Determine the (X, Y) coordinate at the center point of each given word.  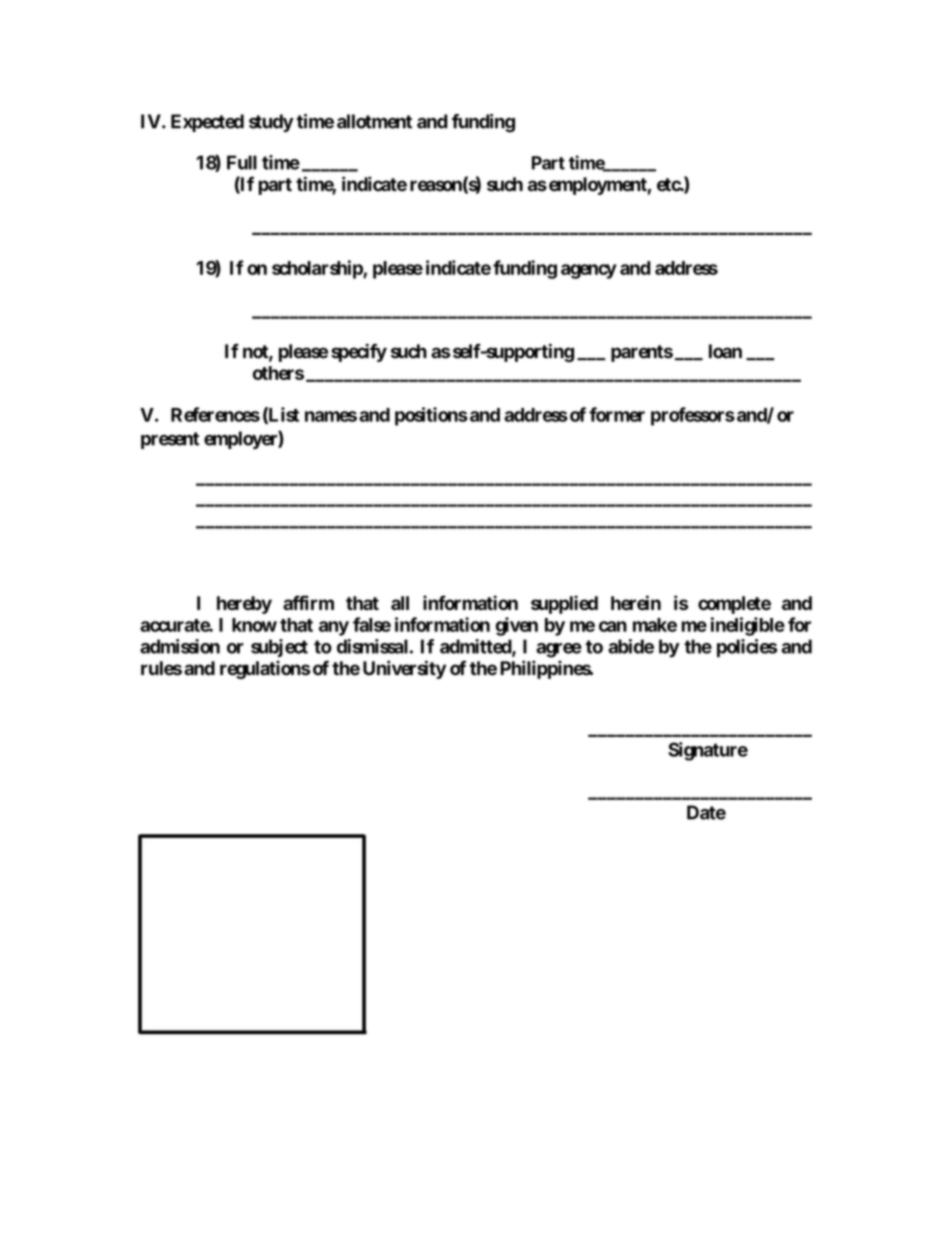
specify (359, 352)
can (613, 626)
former (617, 414)
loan (725, 351)
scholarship (318, 269)
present (170, 440)
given (517, 626)
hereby (244, 605)
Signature (708, 751)
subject (279, 648)
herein (636, 602)
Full (242, 162)
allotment (374, 121)
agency (589, 271)
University (404, 669)
